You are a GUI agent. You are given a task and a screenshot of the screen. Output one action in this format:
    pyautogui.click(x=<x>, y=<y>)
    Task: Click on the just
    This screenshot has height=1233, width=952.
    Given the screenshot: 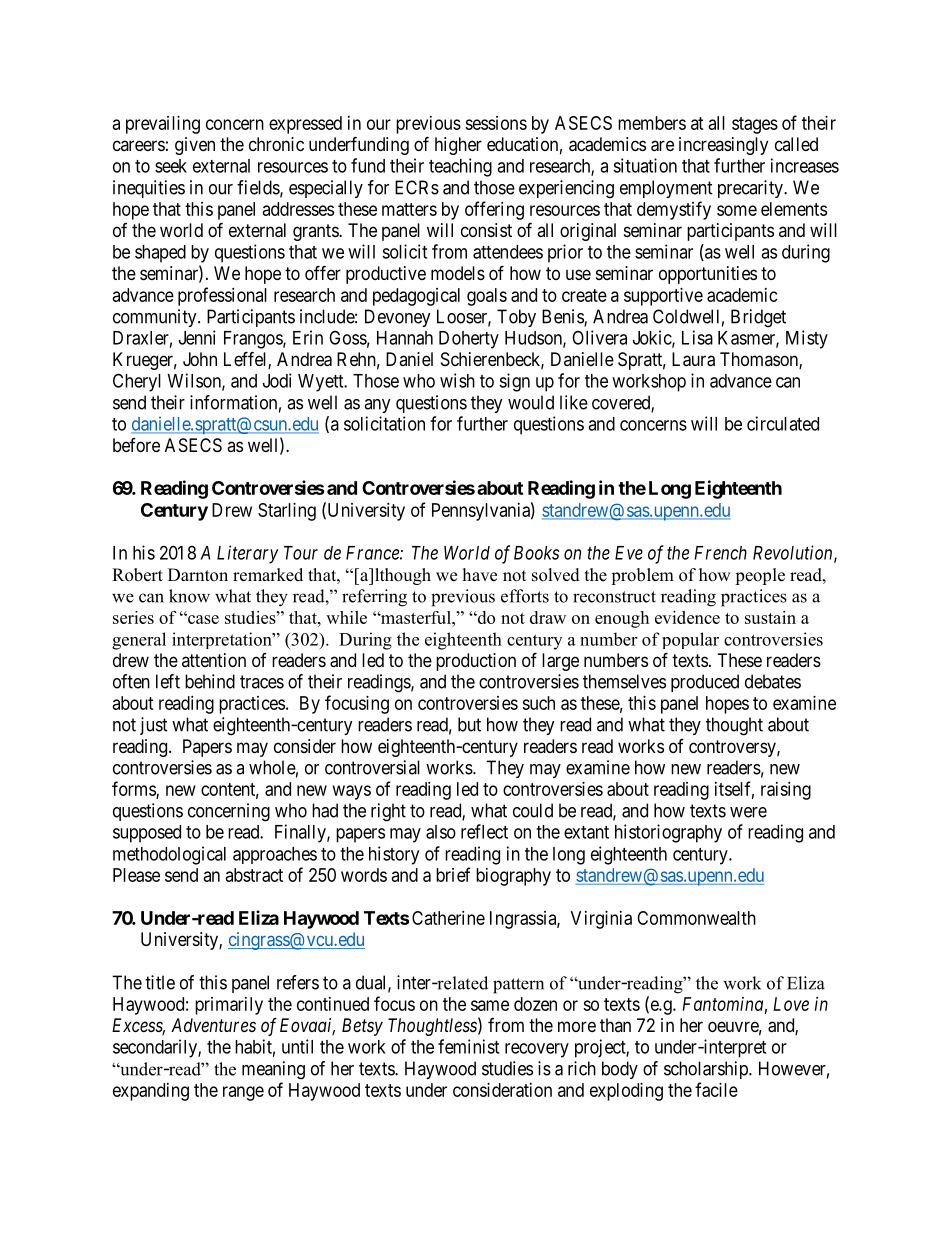 What is the action you would take?
    pyautogui.click(x=154, y=726)
